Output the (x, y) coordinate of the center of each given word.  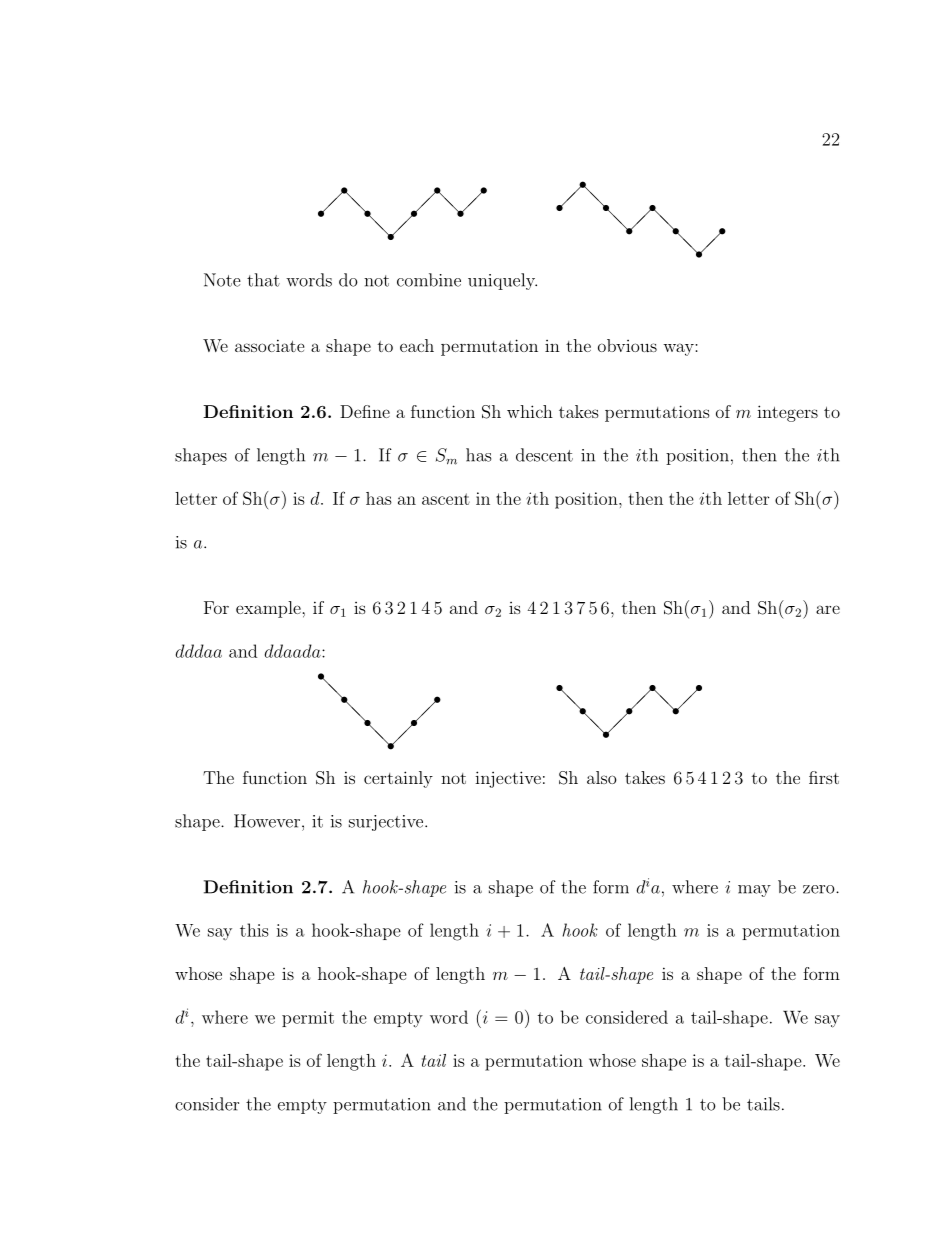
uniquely (502, 281)
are (828, 609)
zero (820, 889)
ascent (446, 499)
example (269, 609)
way (679, 349)
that (263, 280)
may (754, 891)
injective (508, 779)
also (601, 777)
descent (544, 455)
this (254, 930)
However (267, 821)
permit (308, 1019)
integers (787, 413)
